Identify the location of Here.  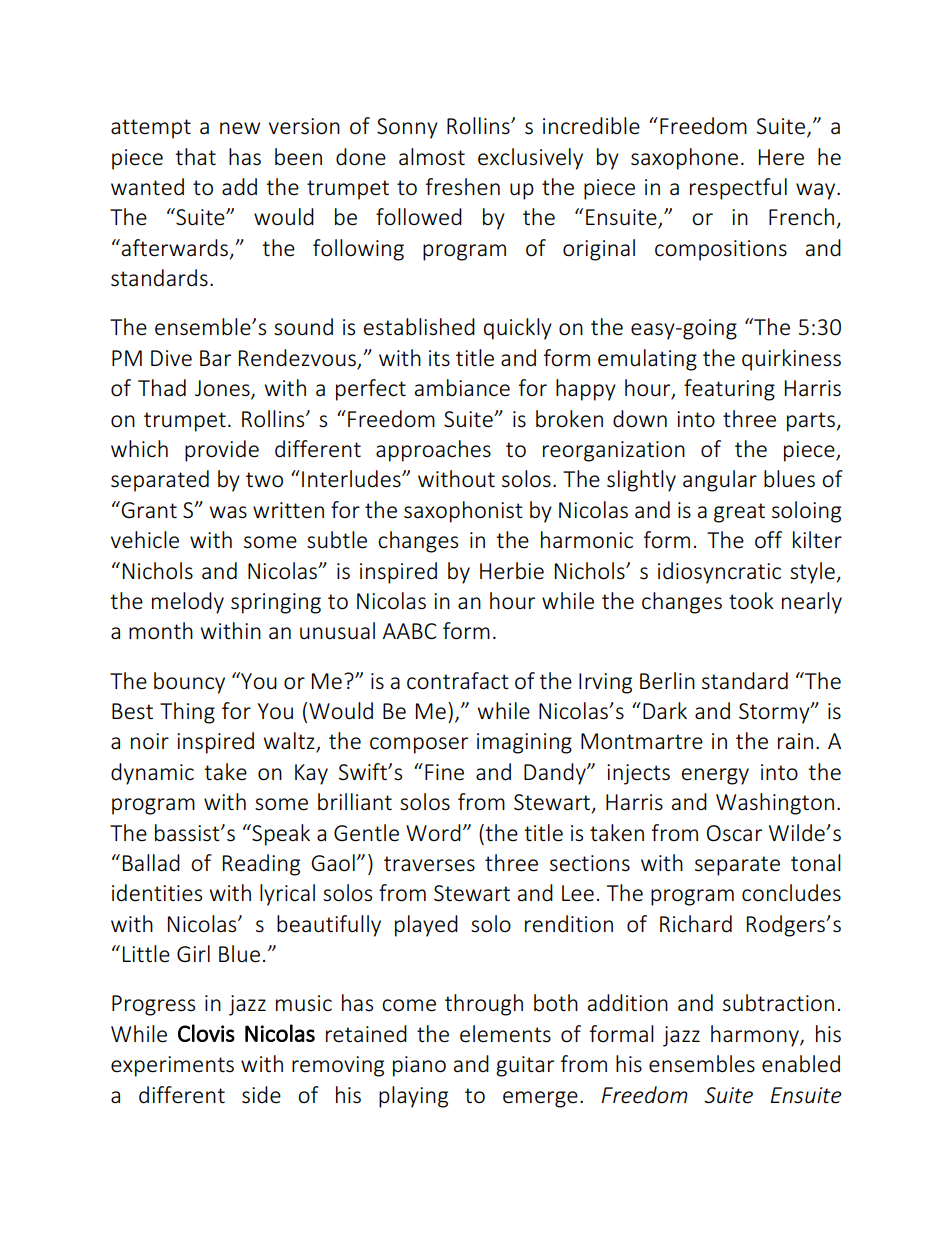
(781, 157).
